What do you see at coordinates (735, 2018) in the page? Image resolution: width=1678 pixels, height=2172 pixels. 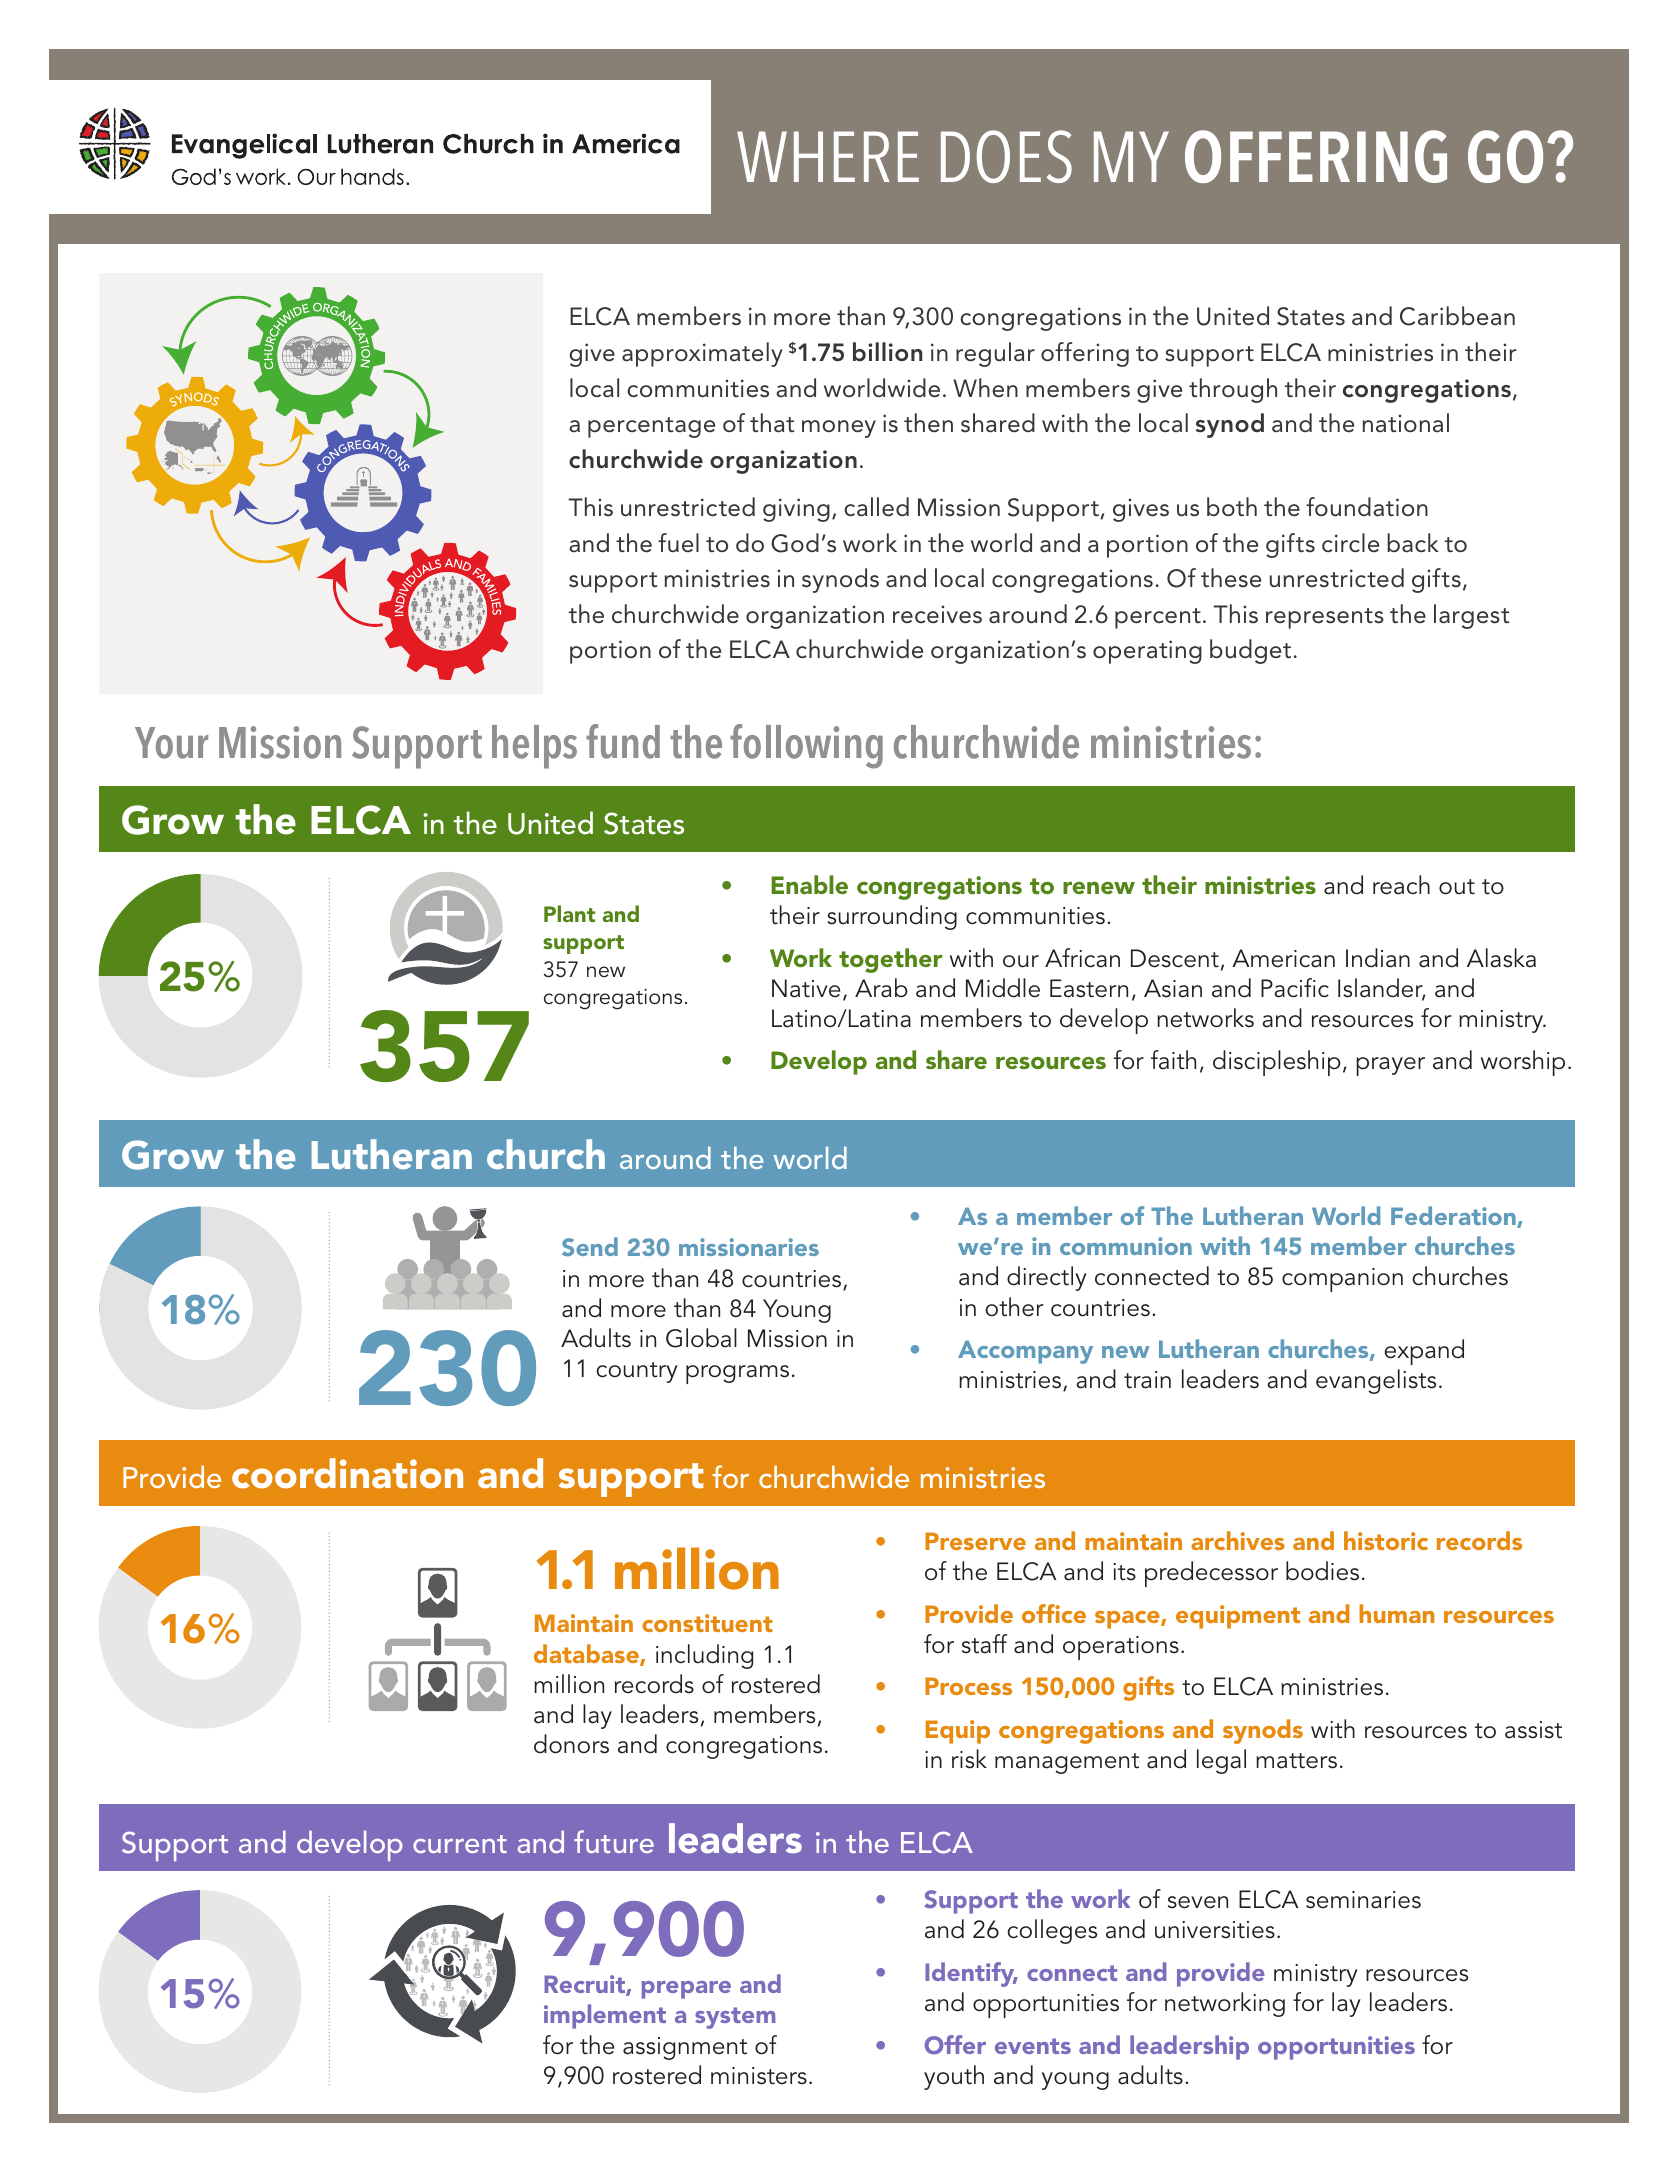 I see `system` at bounding box center [735, 2018].
